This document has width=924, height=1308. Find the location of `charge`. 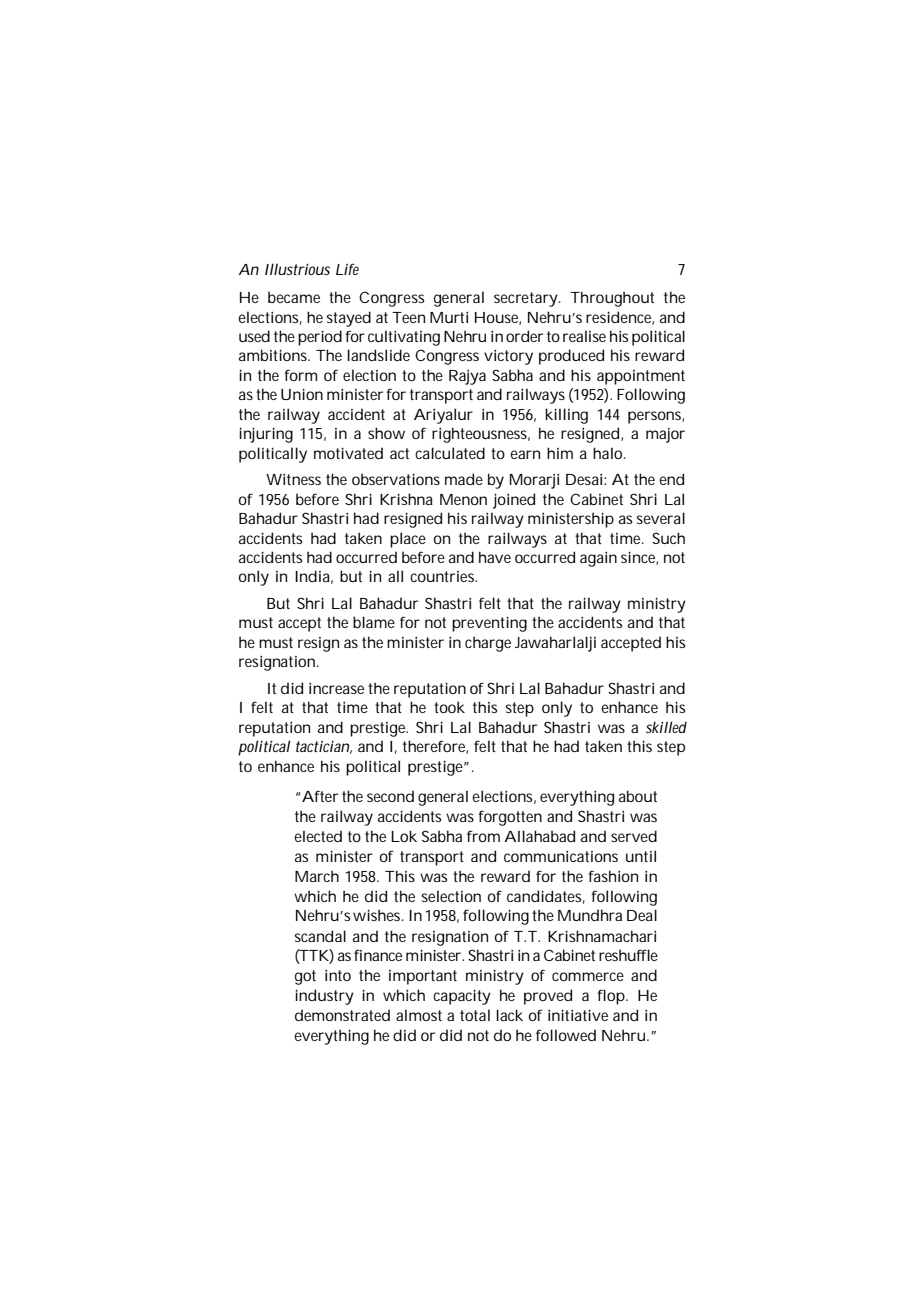

charge is located at coordinates (488, 644).
